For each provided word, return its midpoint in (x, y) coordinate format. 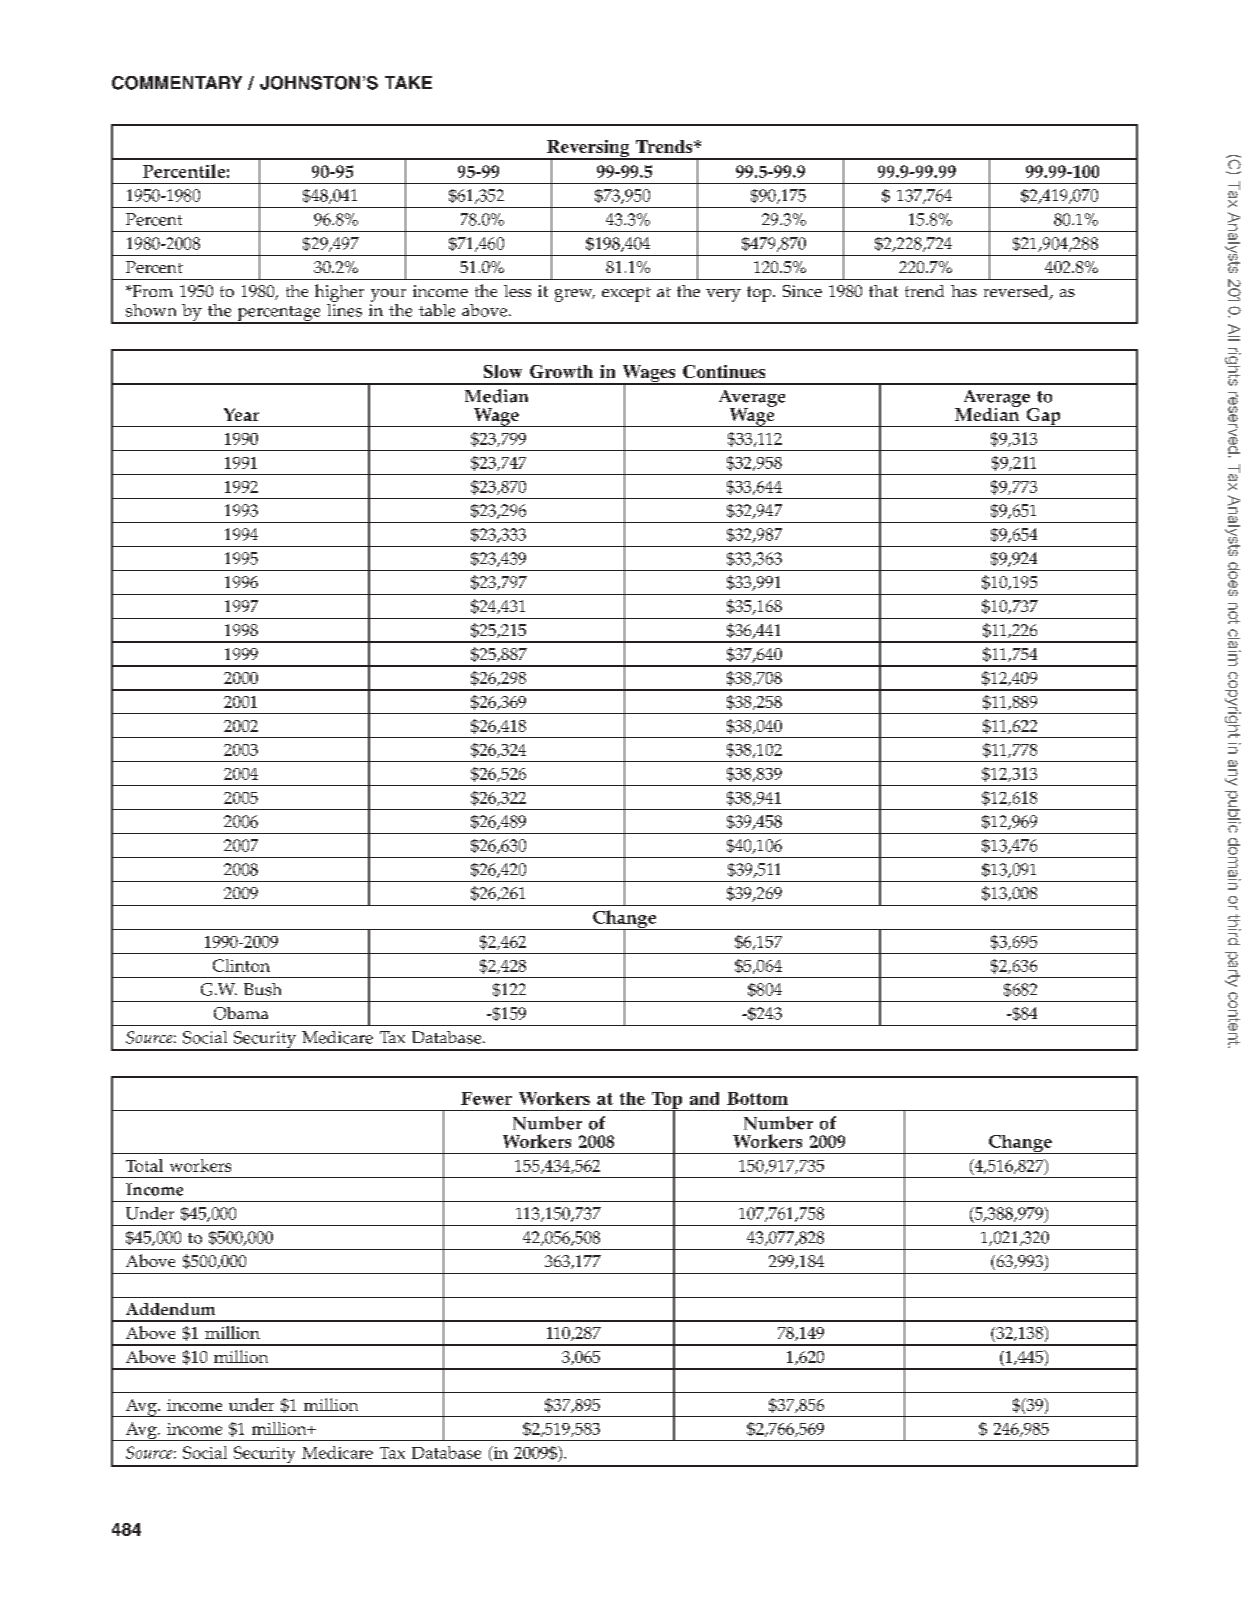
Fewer (486, 1098)
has (964, 291)
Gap (1043, 417)
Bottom (757, 1098)
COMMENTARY (177, 83)
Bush (262, 989)
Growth (561, 371)
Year (241, 414)
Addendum (170, 1309)
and (704, 1098)
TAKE (408, 82)
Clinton (241, 965)
